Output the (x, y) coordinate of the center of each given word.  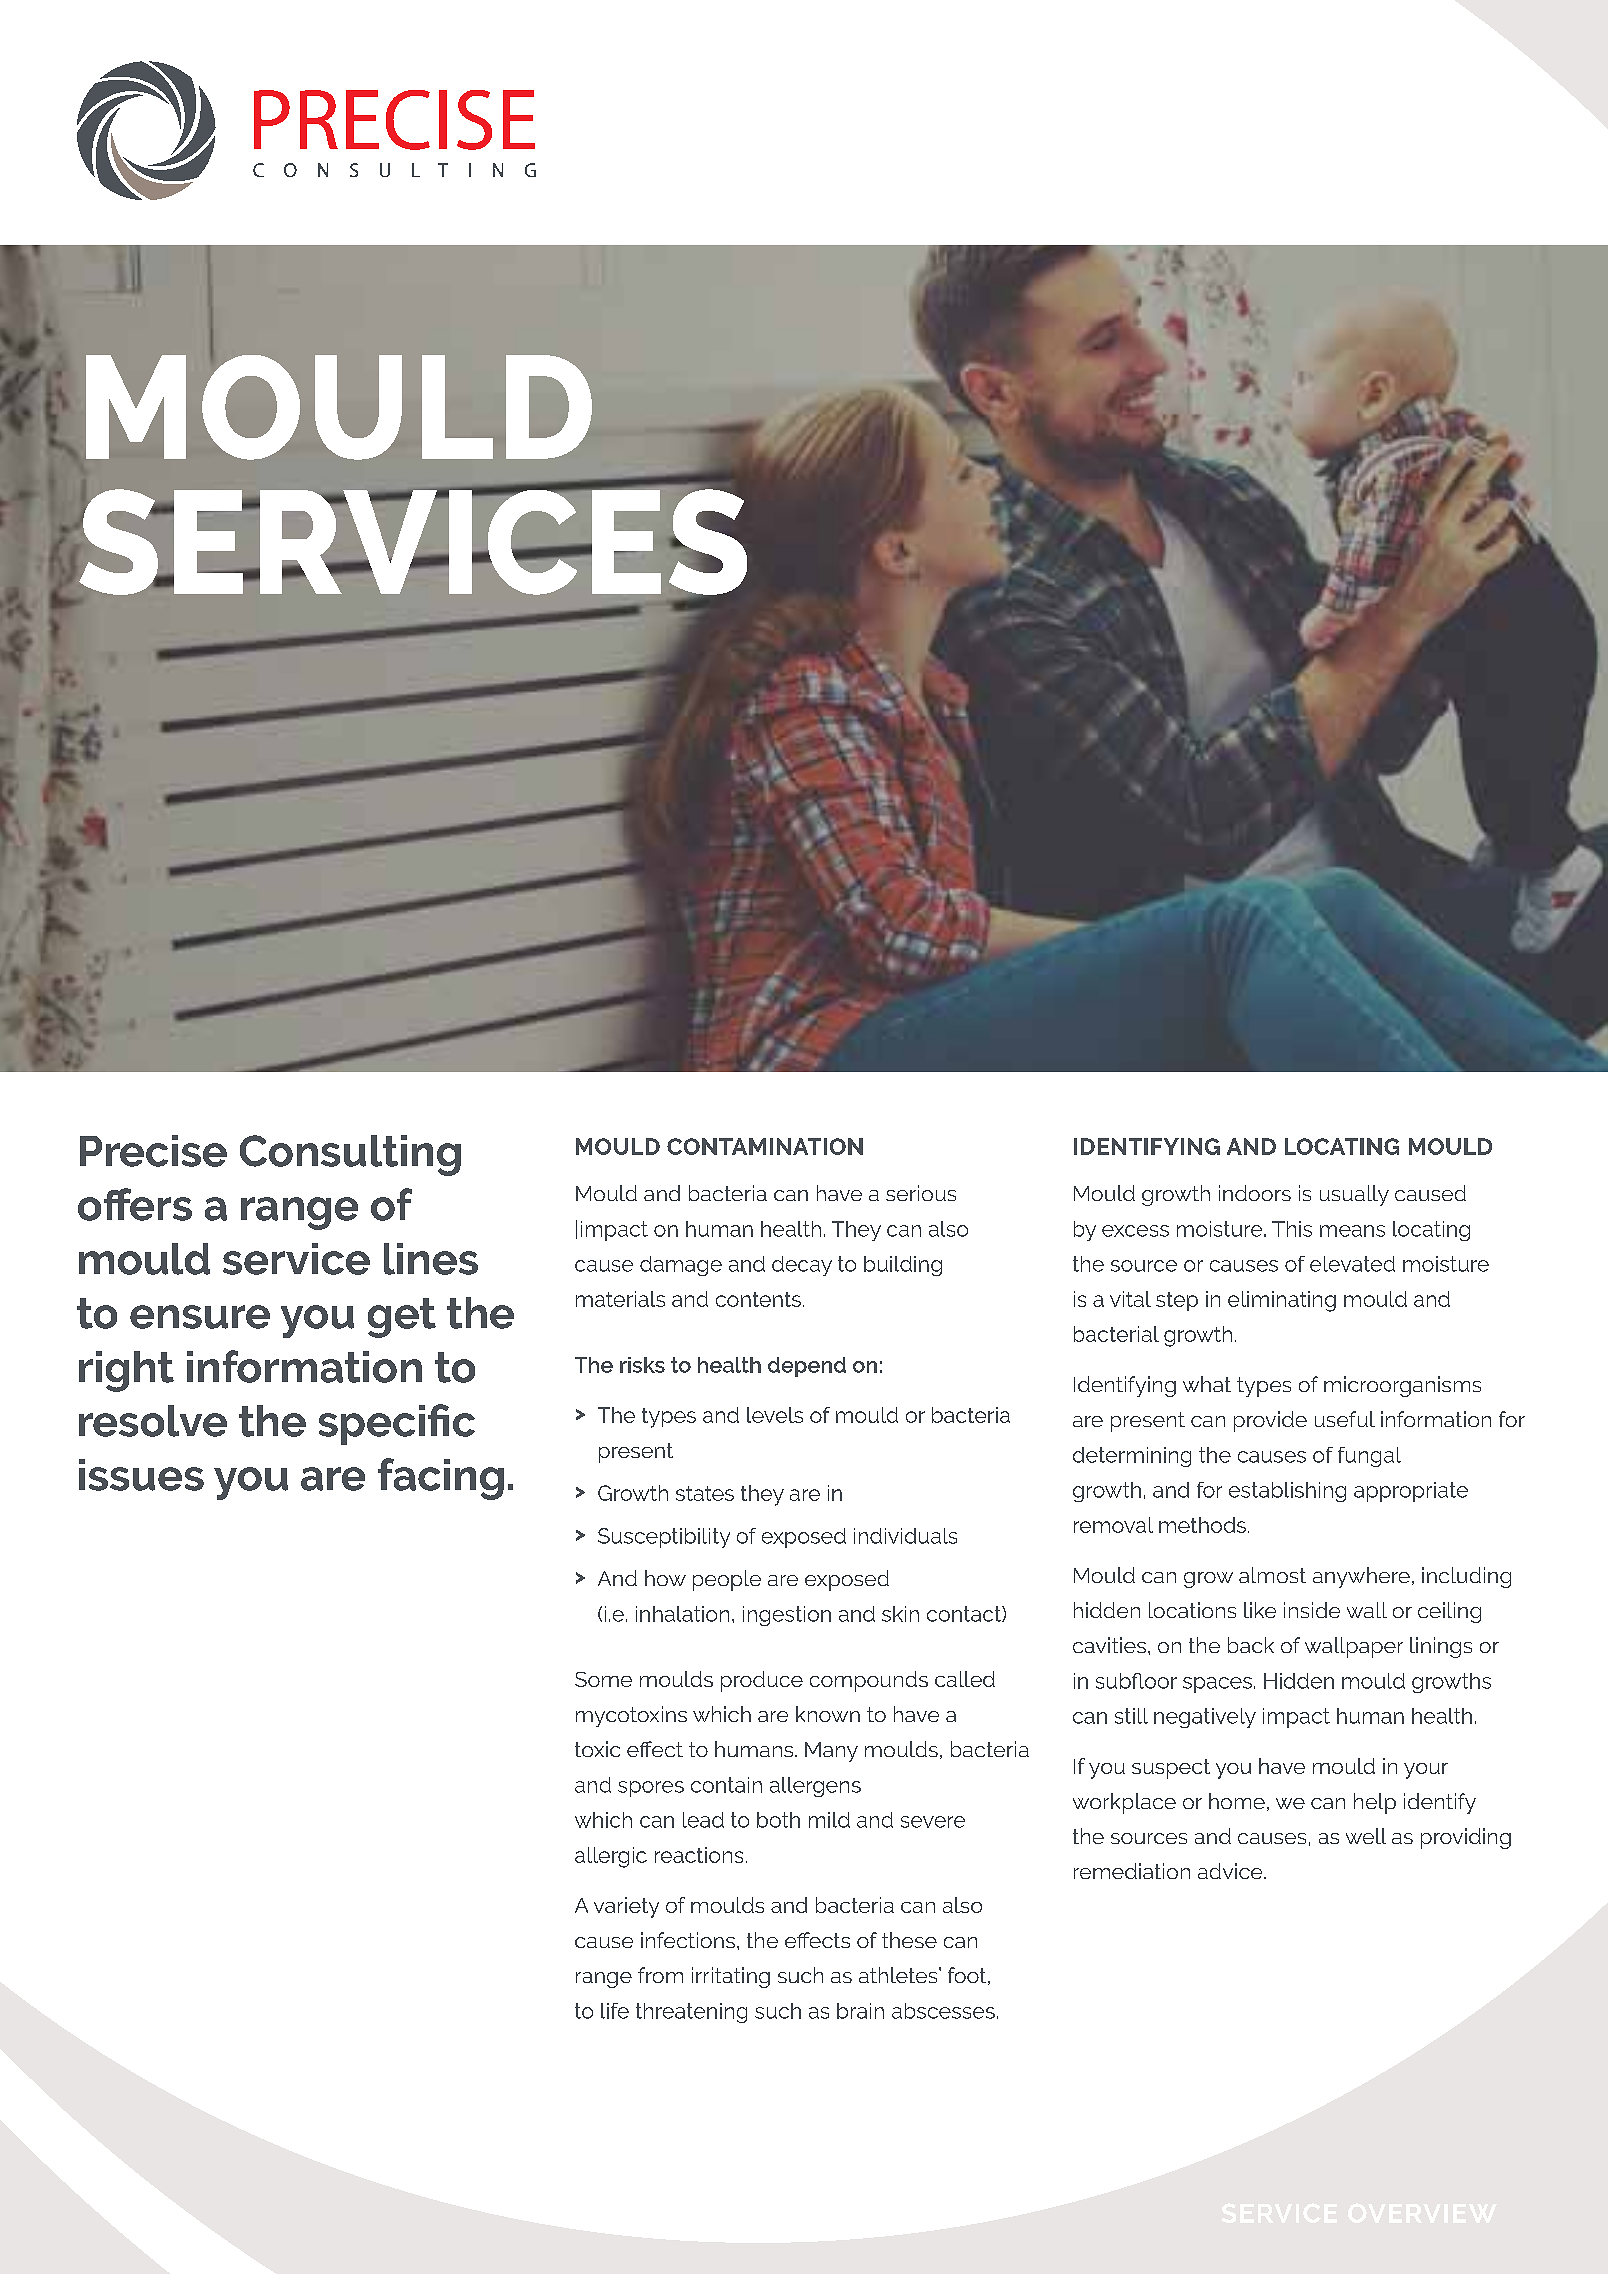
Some (603, 1679)
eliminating (1282, 1301)
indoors (1255, 1193)
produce (762, 1681)
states (705, 1493)
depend (807, 1367)
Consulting (350, 1155)
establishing (1287, 1492)
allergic (611, 1857)
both (778, 1820)
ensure (200, 1317)
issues (141, 1475)
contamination (765, 1146)
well (1366, 1836)
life (615, 2011)
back (1251, 1645)
